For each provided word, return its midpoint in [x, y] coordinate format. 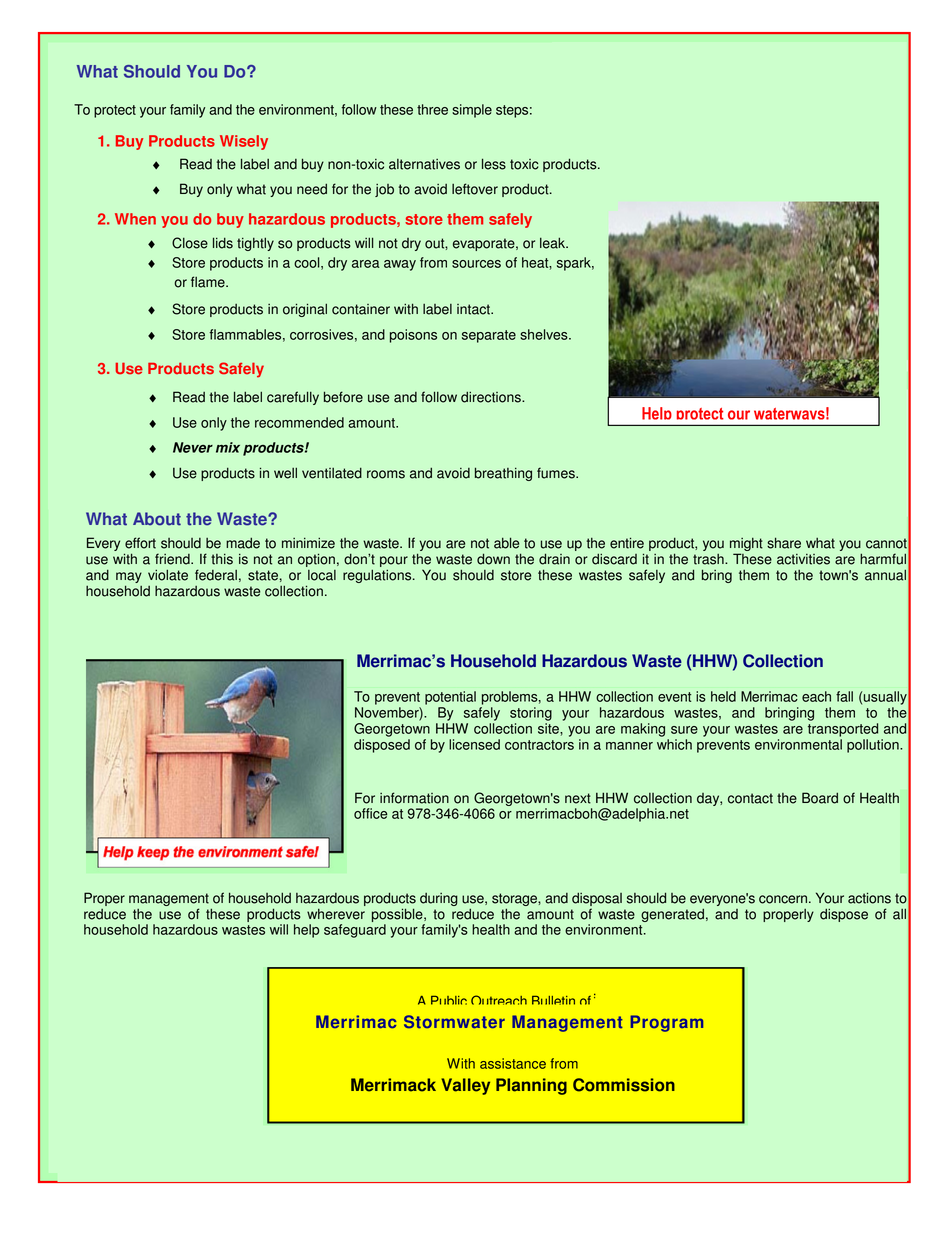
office [370, 813]
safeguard [355, 931]
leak [554, 243]
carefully [293, 398]
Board [820, 798]
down [493, 559]
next [578, 798]
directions [492, 397]
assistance [513, 1063]
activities [803, 559]
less [494, 164]
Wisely [244, 142]
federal [216, 575]
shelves [545, 334]
